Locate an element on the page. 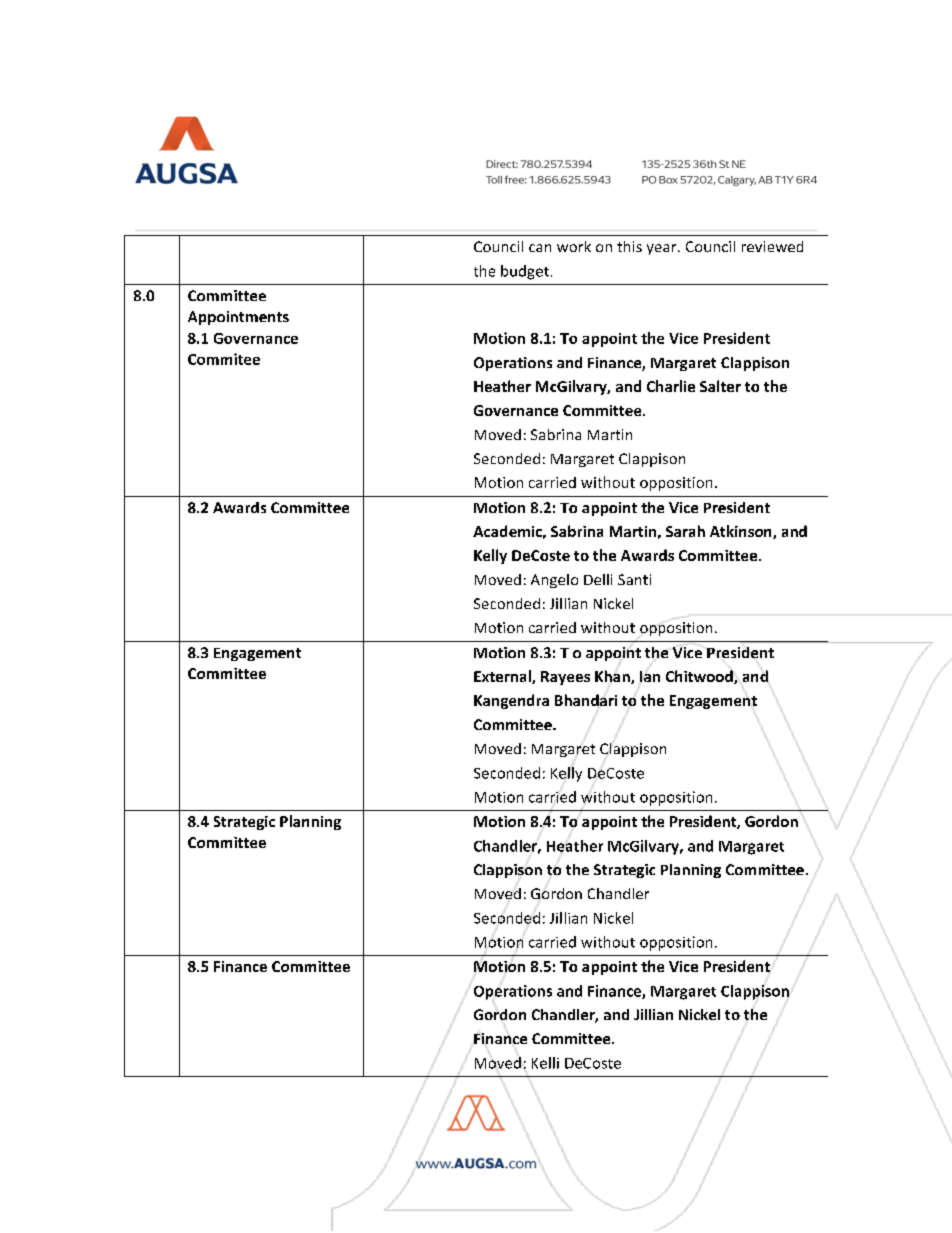 This page has height=1233, width=952. Santi is located at coordinates (634, 579).
